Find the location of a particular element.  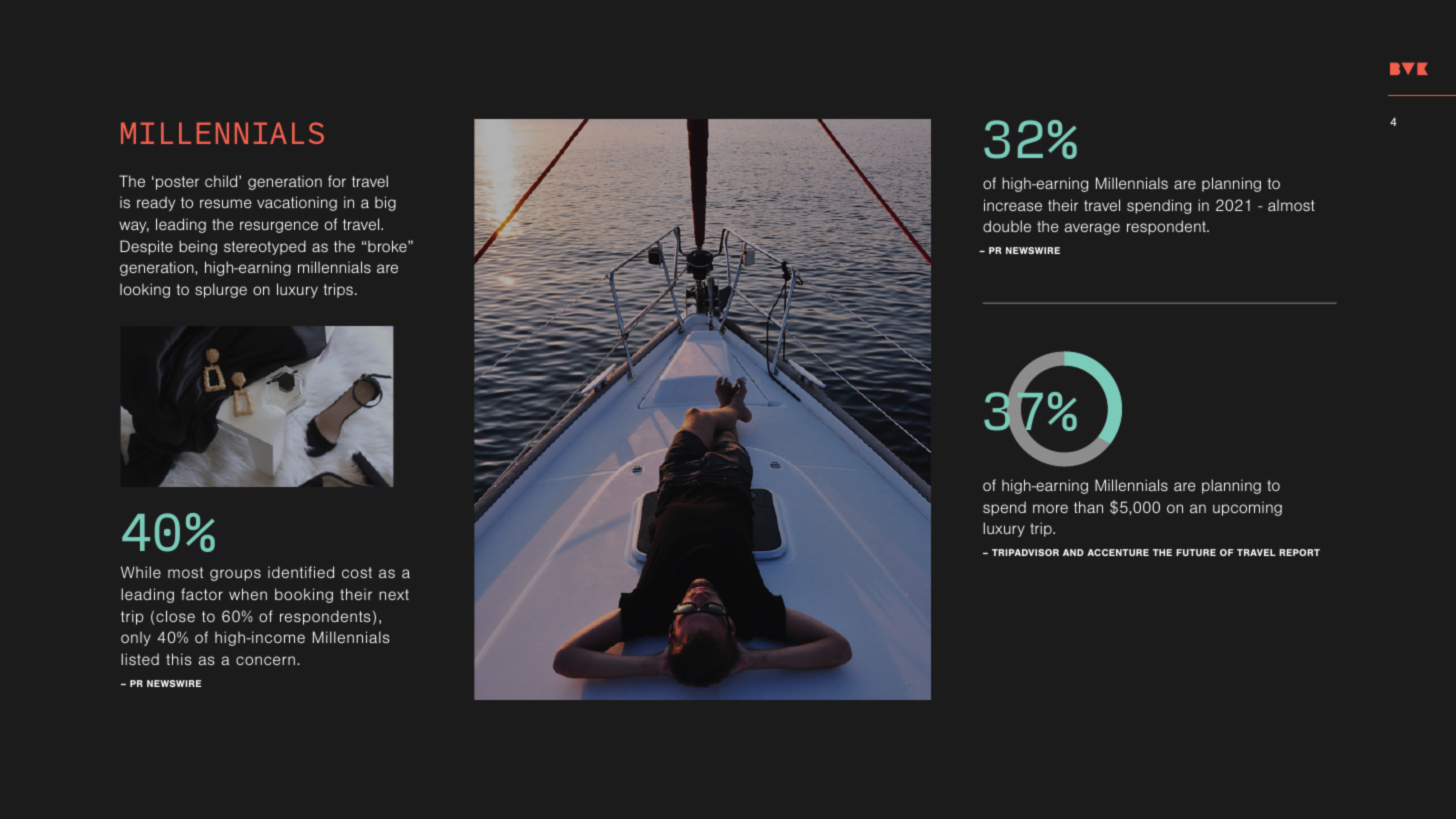

concern is located at coordinates (265, 660).
